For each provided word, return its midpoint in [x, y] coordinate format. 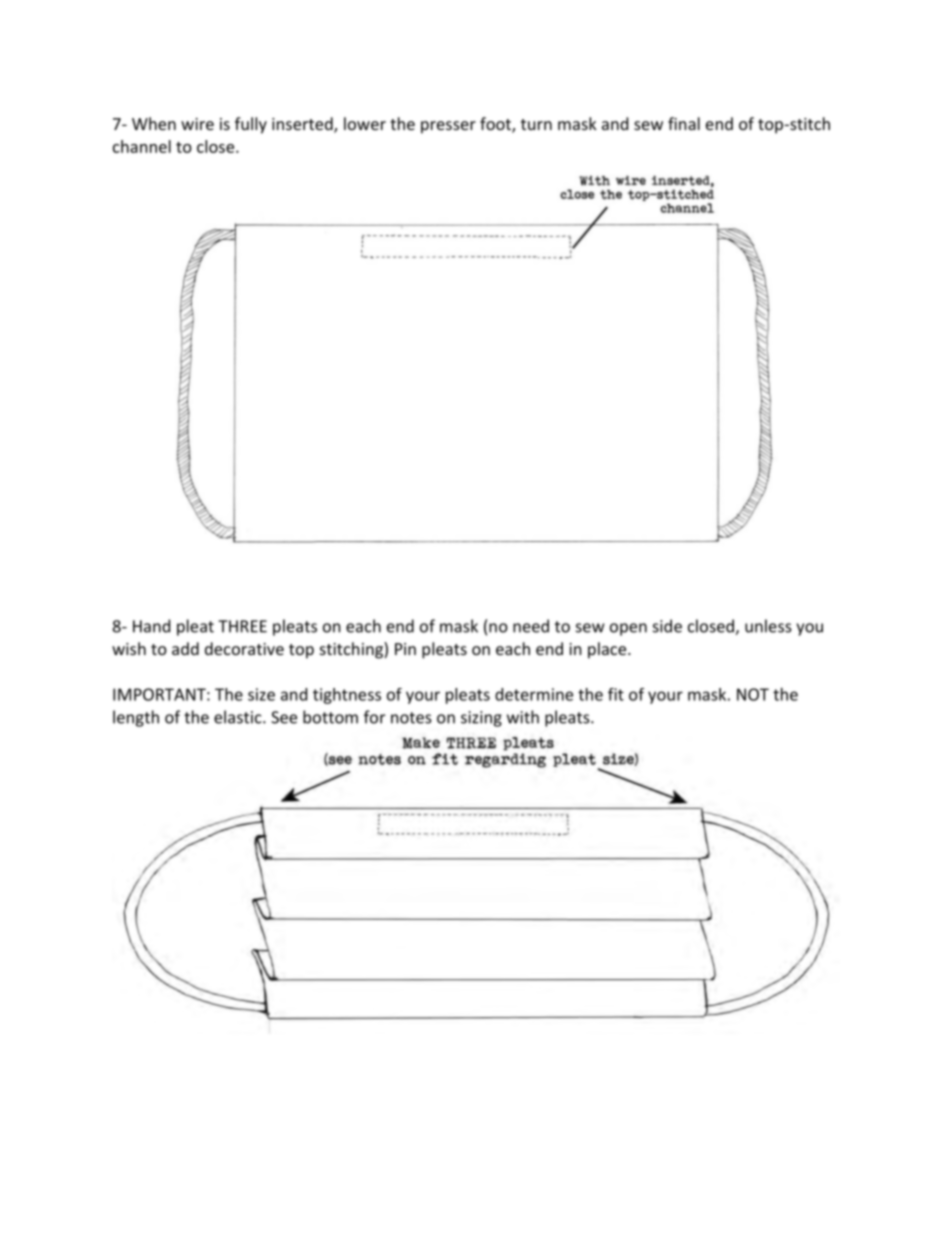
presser [448, 127]
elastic [239, 717]
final [684, 123]
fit [616, 694]
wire [197, 124]
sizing [481, 719]
